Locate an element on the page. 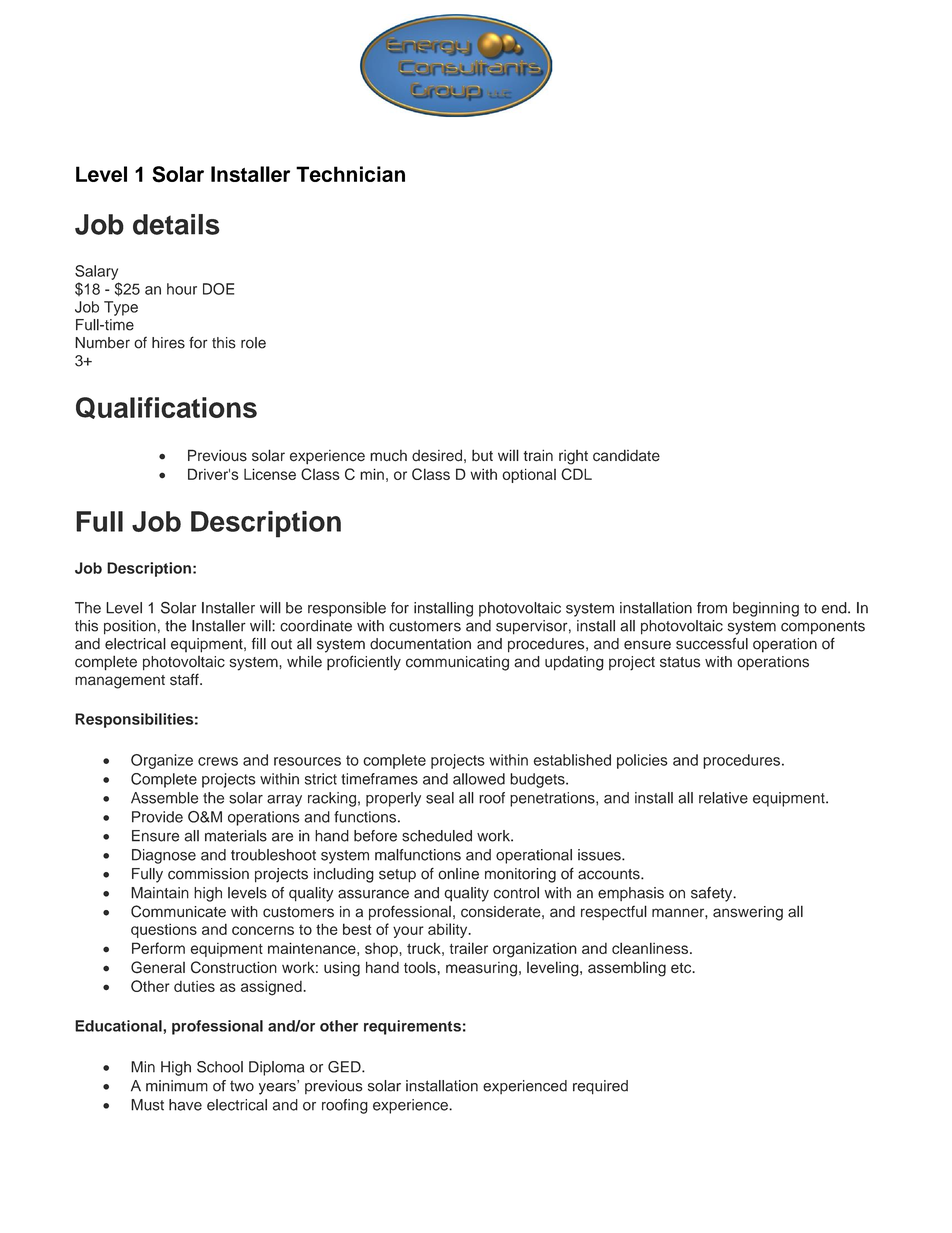 This document has width=952, height=1233. successful is located at coordinates (712, 643).
